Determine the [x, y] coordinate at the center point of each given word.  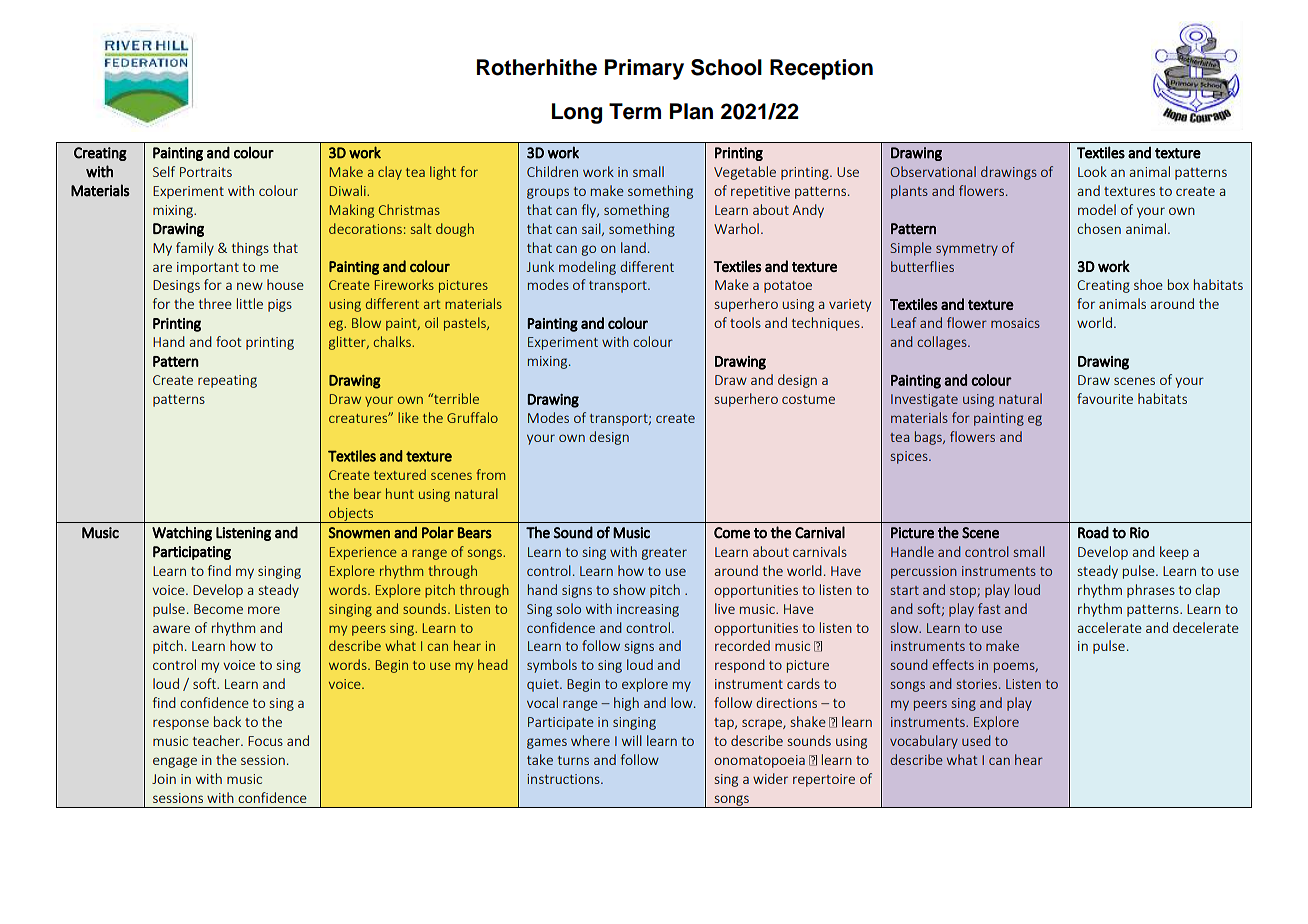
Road [1093, 532]
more [264, 610]
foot [229, 341]
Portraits [206, 172]
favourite [1105, 398]
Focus [265, 741]
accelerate [1109, 627]
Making [352, 211]
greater [664, 554]
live [725, 608]
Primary [644, 69]
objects [351, 515]
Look [1092, 171]
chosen [1099, 228]
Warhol [736, 228]
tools [745, 322]
